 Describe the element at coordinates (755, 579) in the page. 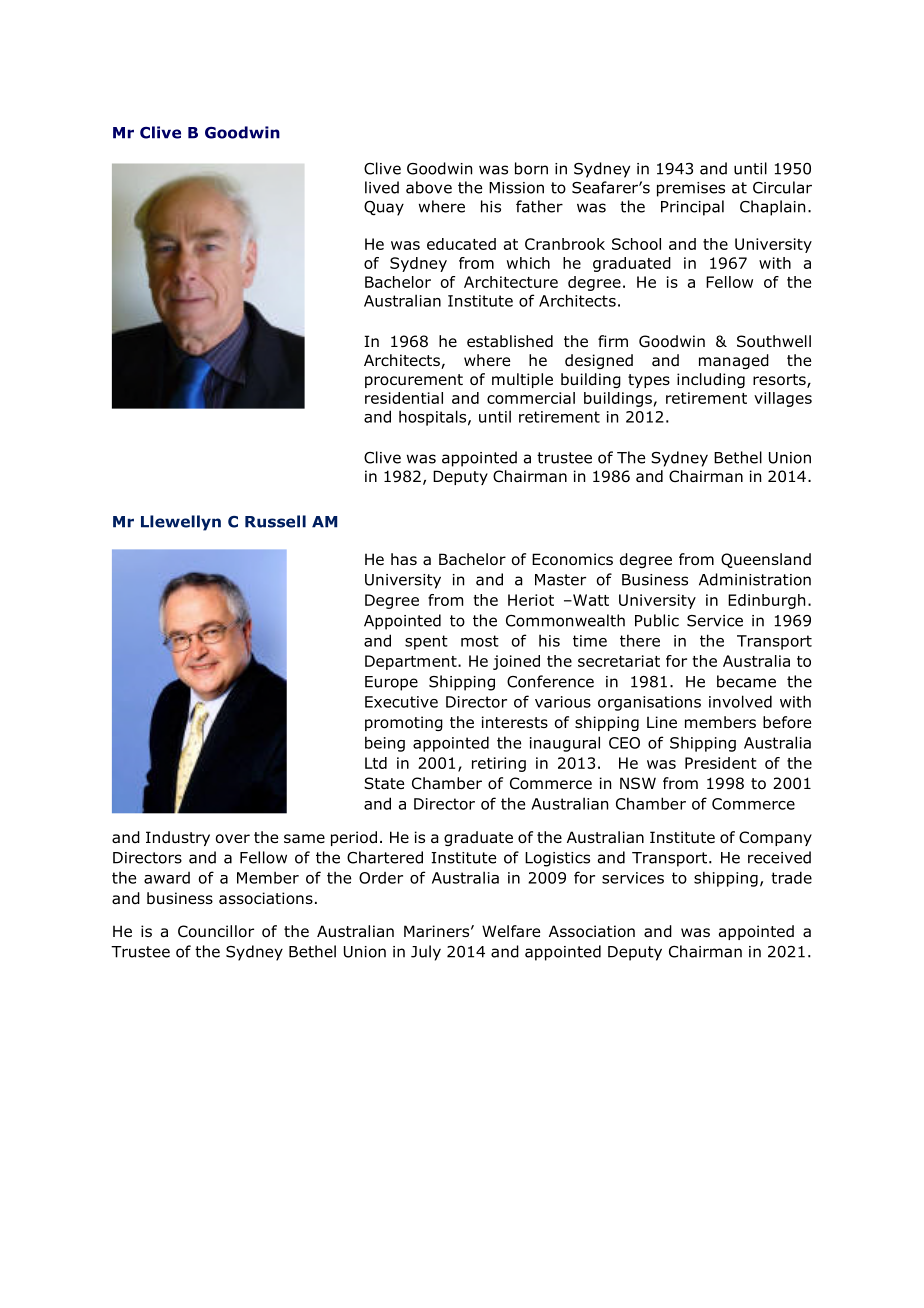

I see `Administration` at that location.
